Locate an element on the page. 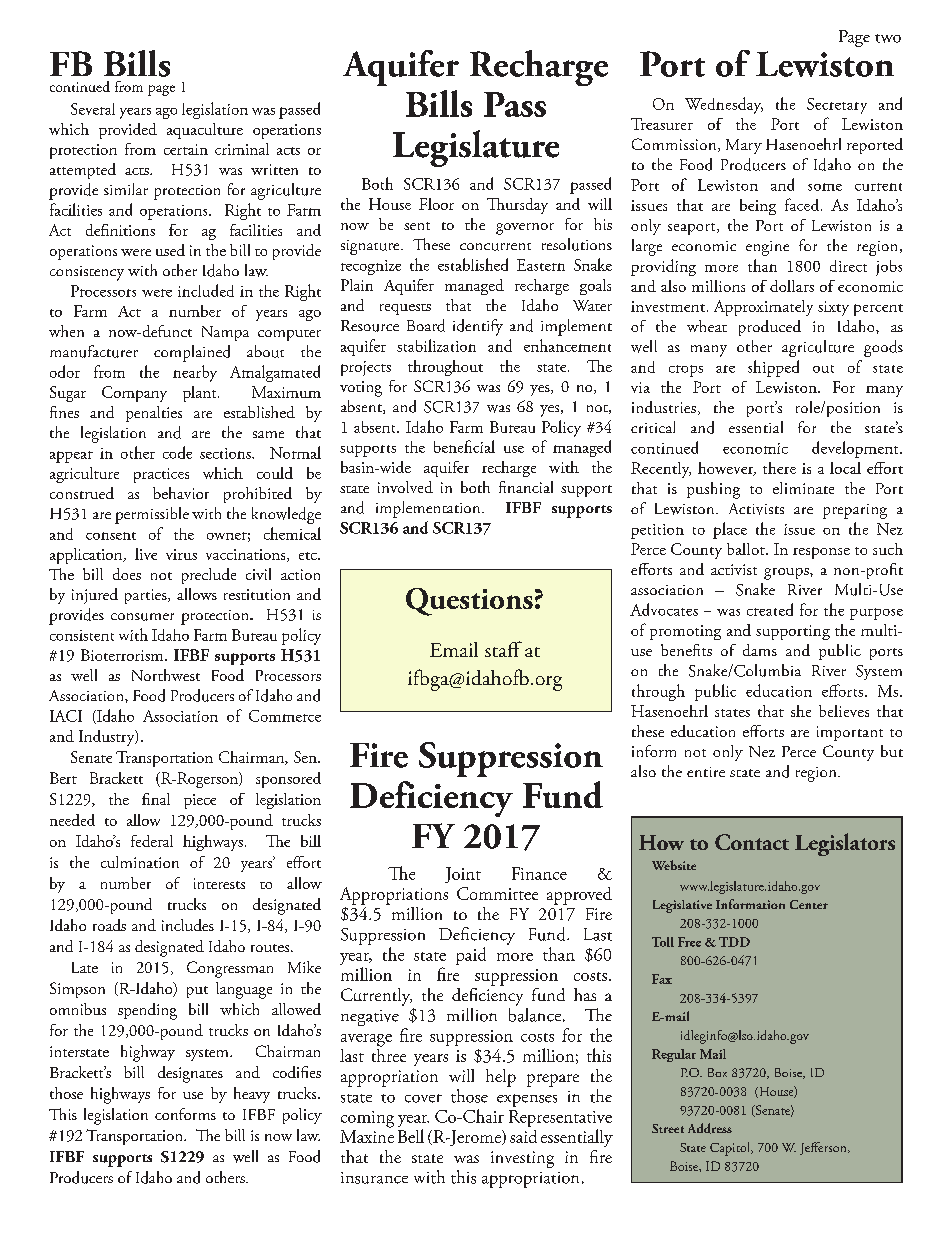 This page has width=952, height=1233. parties is located at coordinates (147, 596).
